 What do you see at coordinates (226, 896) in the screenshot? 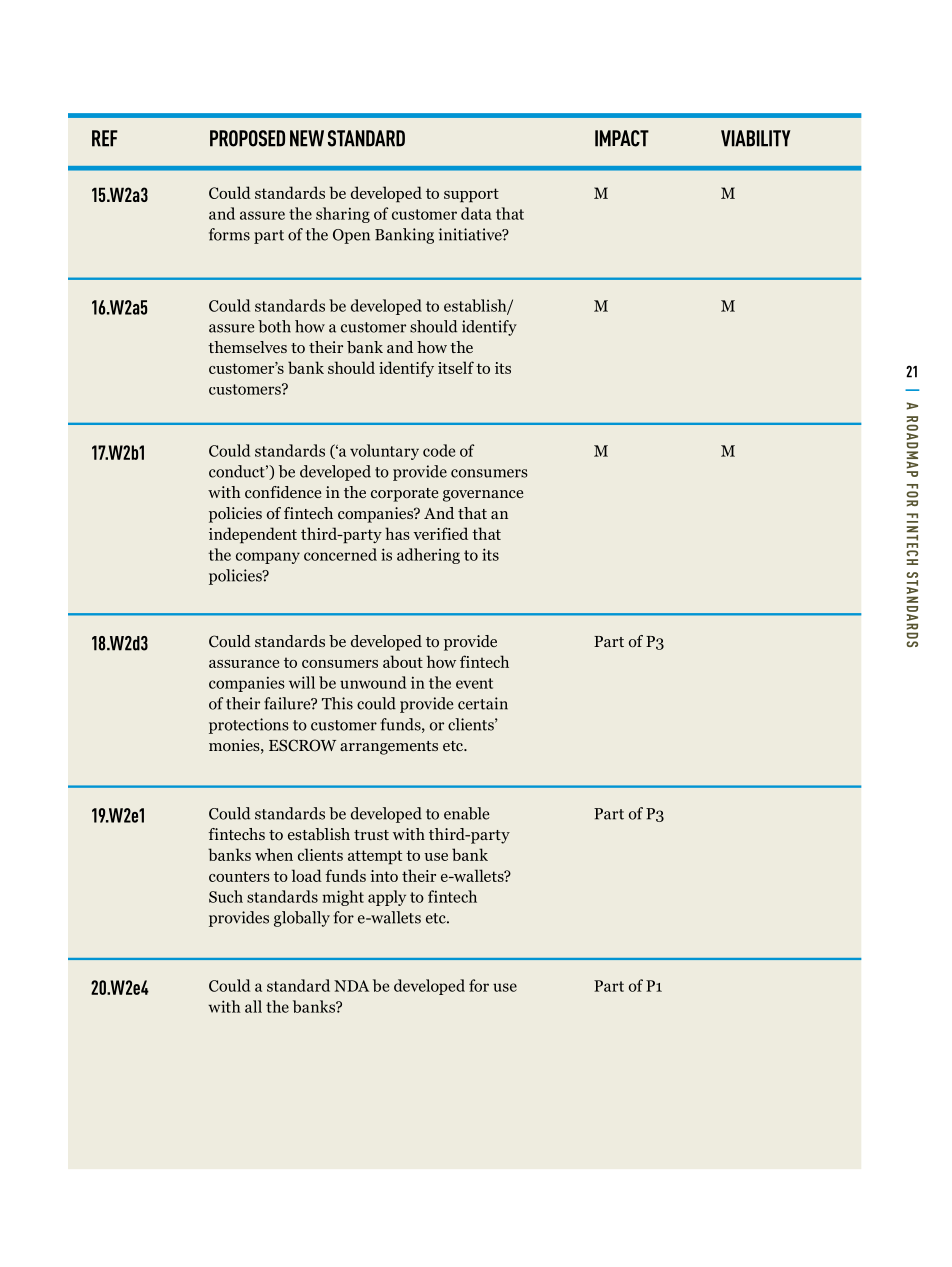
I see `Such` at bounding box center [226, 896].
